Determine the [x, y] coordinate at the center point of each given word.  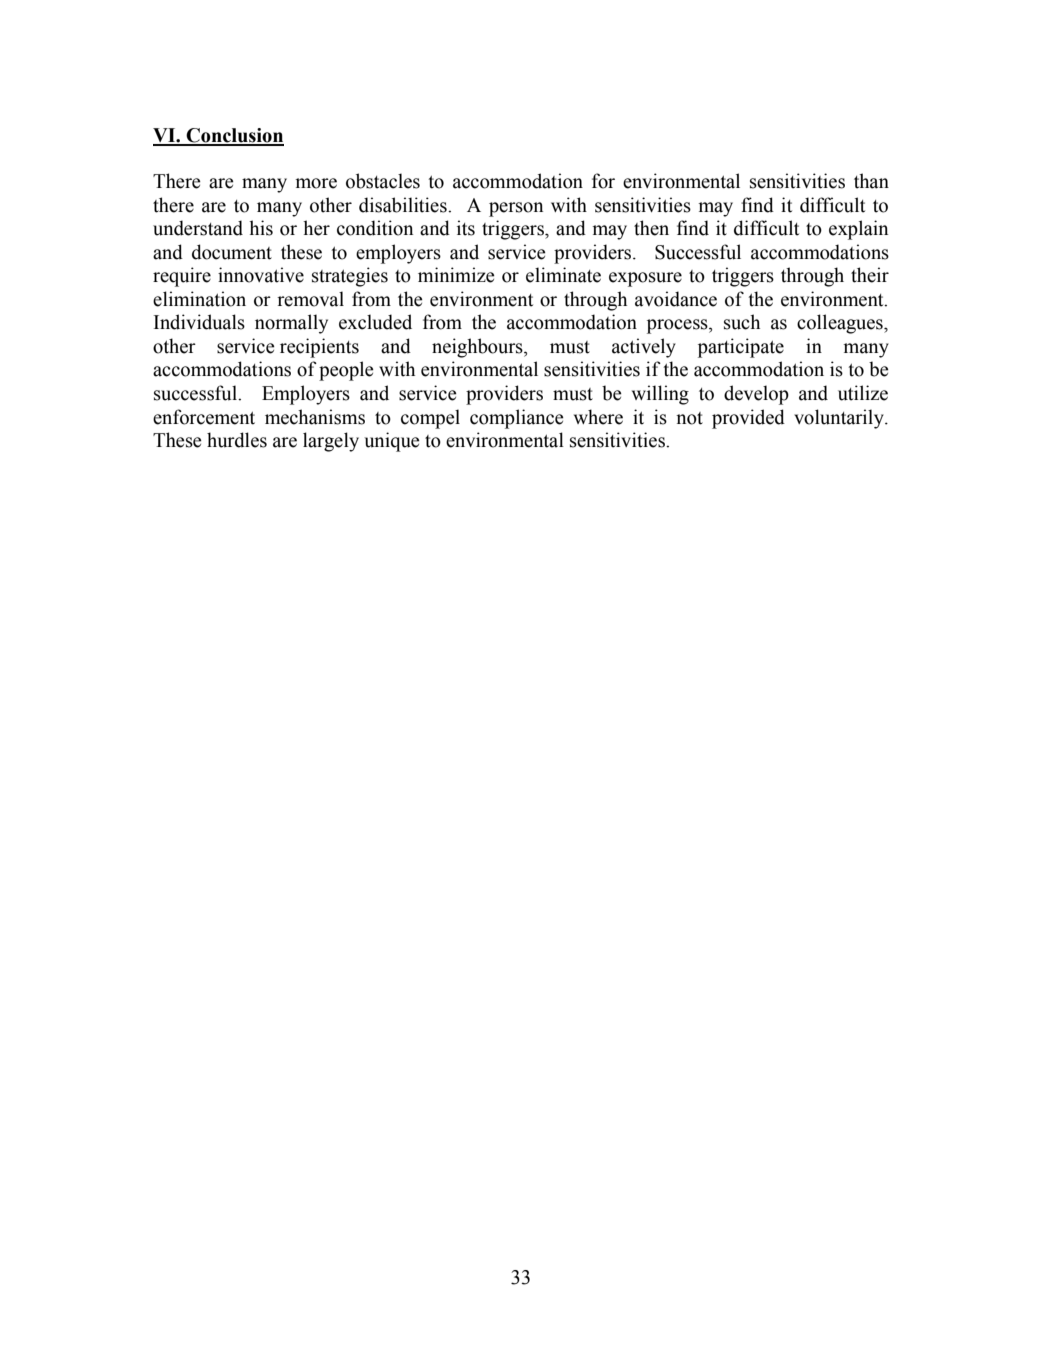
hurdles [237, 440]
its [466, 228]
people [346, 371]
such [742, 322]
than [871, 181]
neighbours [478, 348]
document [232, 252]
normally [291, 324]
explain [858, 230]
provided [748, 419]
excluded [375, 322]
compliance [517, 419]
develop [756, 395]
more [316, 183]
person [516, 209]
